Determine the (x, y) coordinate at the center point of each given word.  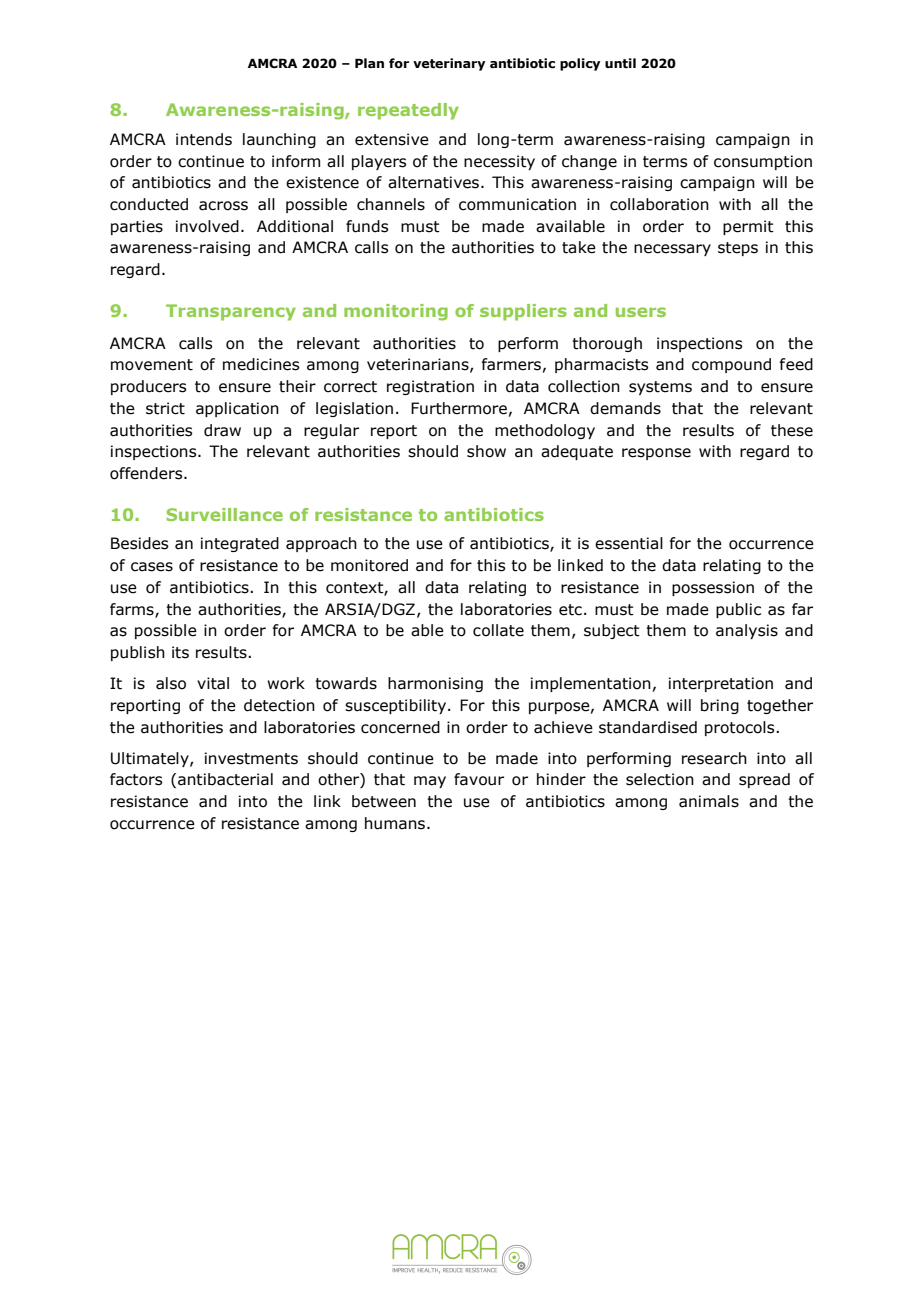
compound (731, 365)
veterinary (449, 64)
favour (479, 779)
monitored (369, 565)
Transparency (231, 312)
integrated (240, 544)
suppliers (523, 312)
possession (713, 588)
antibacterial (225, 779)
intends (204, 139)
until (620, 63)
